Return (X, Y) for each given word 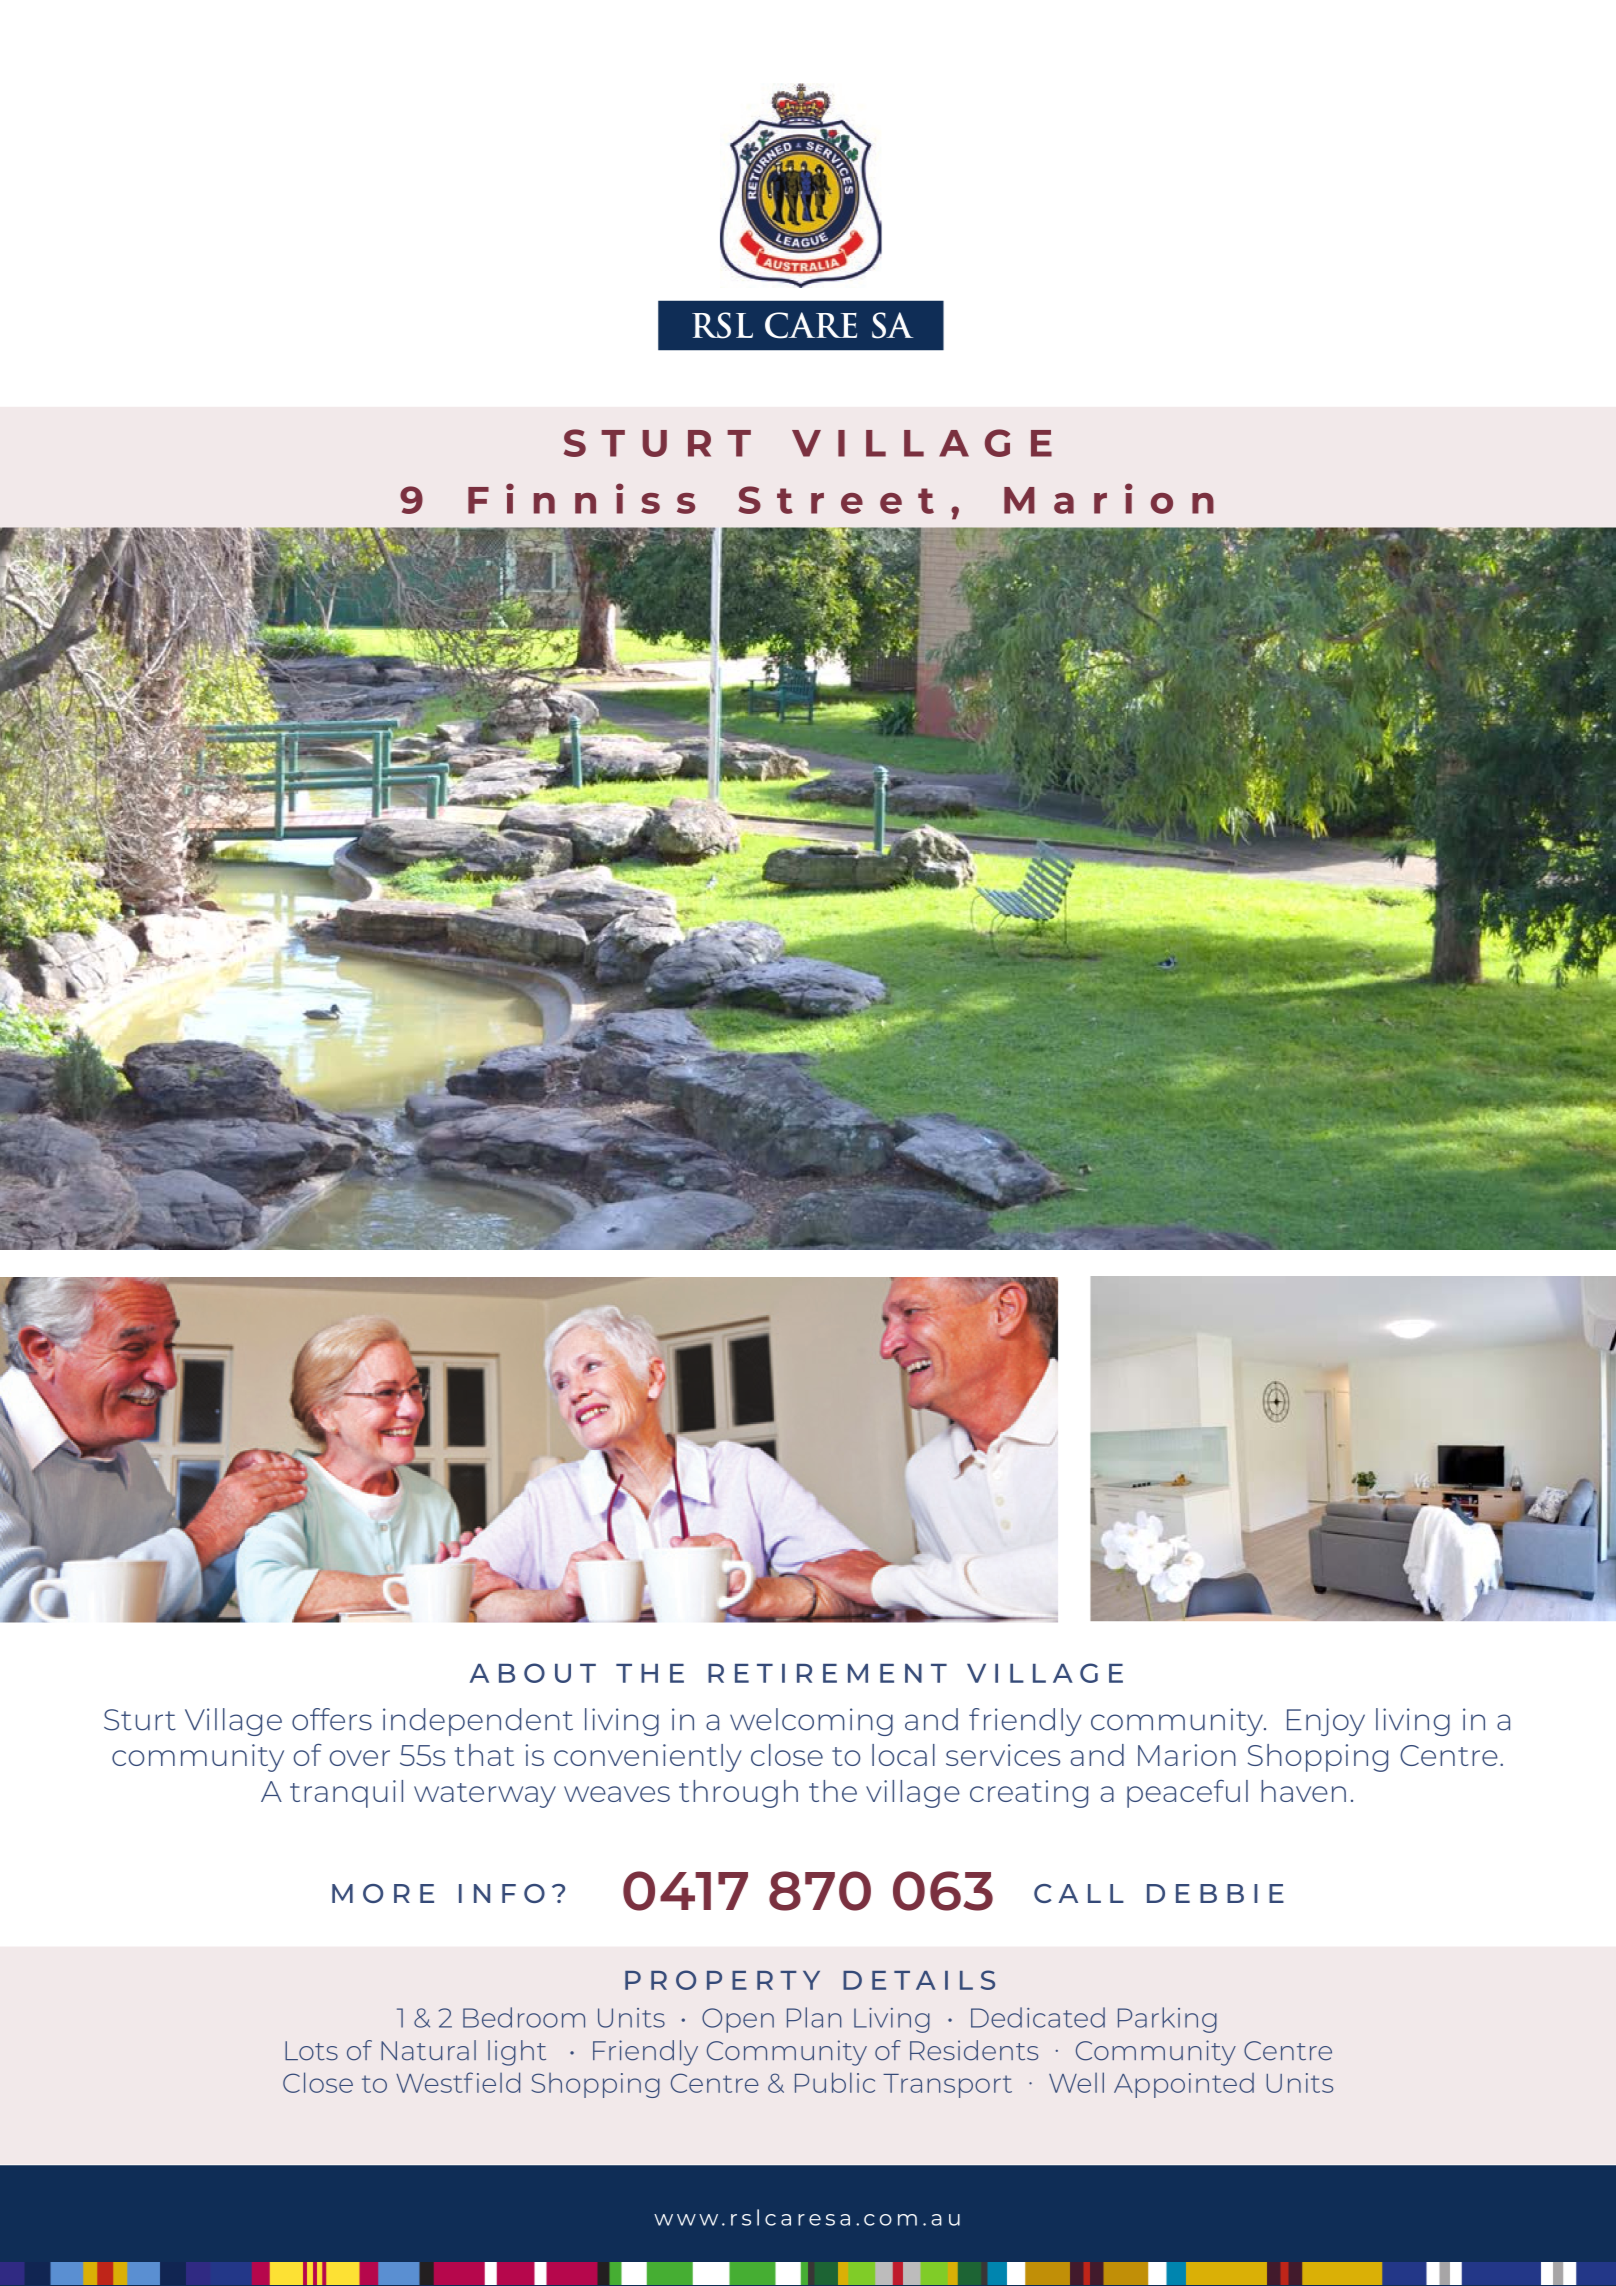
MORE (383, 1893)
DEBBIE (1215, 1893)
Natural (428, 2050)
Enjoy (1326, 1722)
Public (835, 2082)
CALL (1079, 1893)
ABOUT (533, 1673)
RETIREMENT (827, 1673)
